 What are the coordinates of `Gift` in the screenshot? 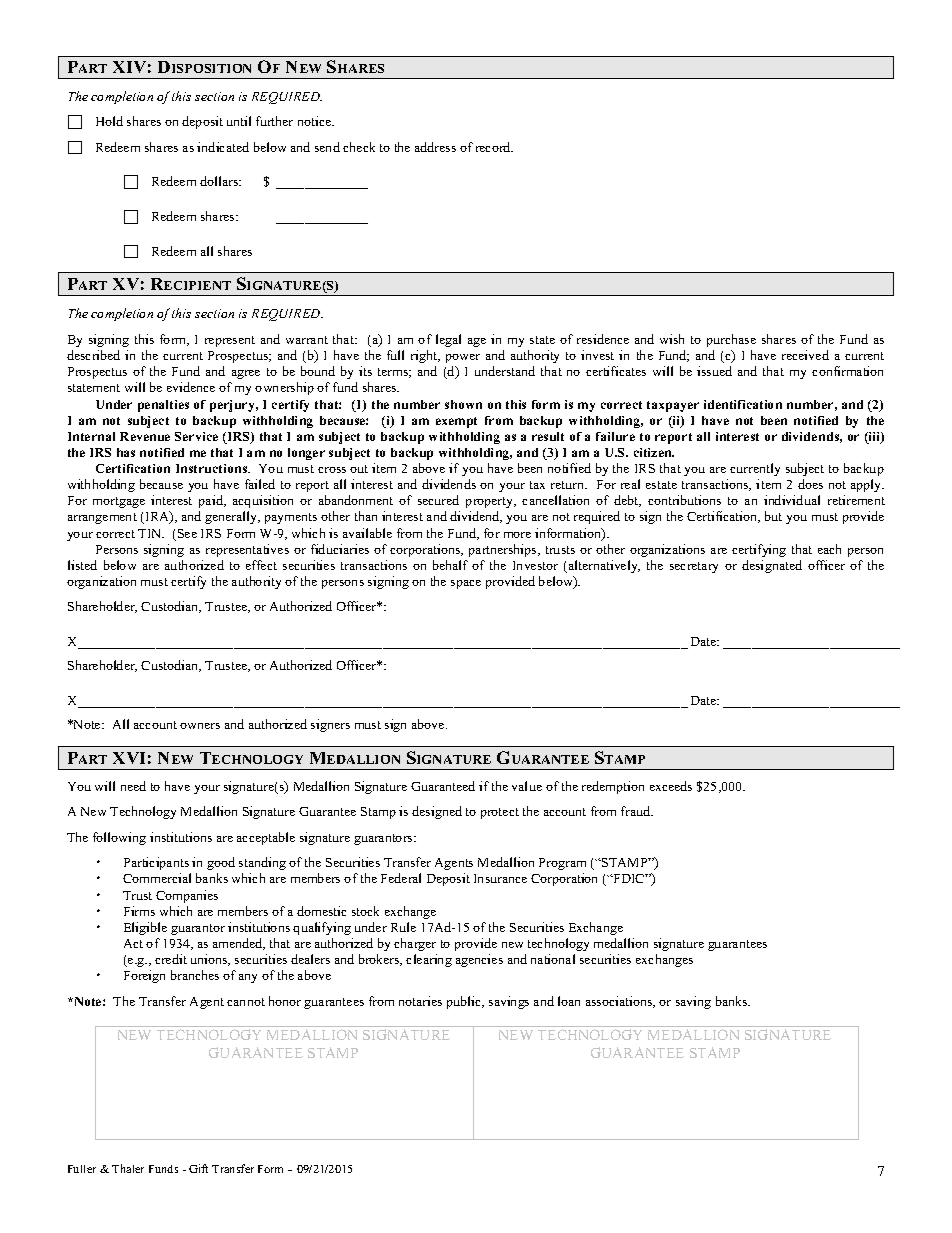 It's located at (198, 1168).
